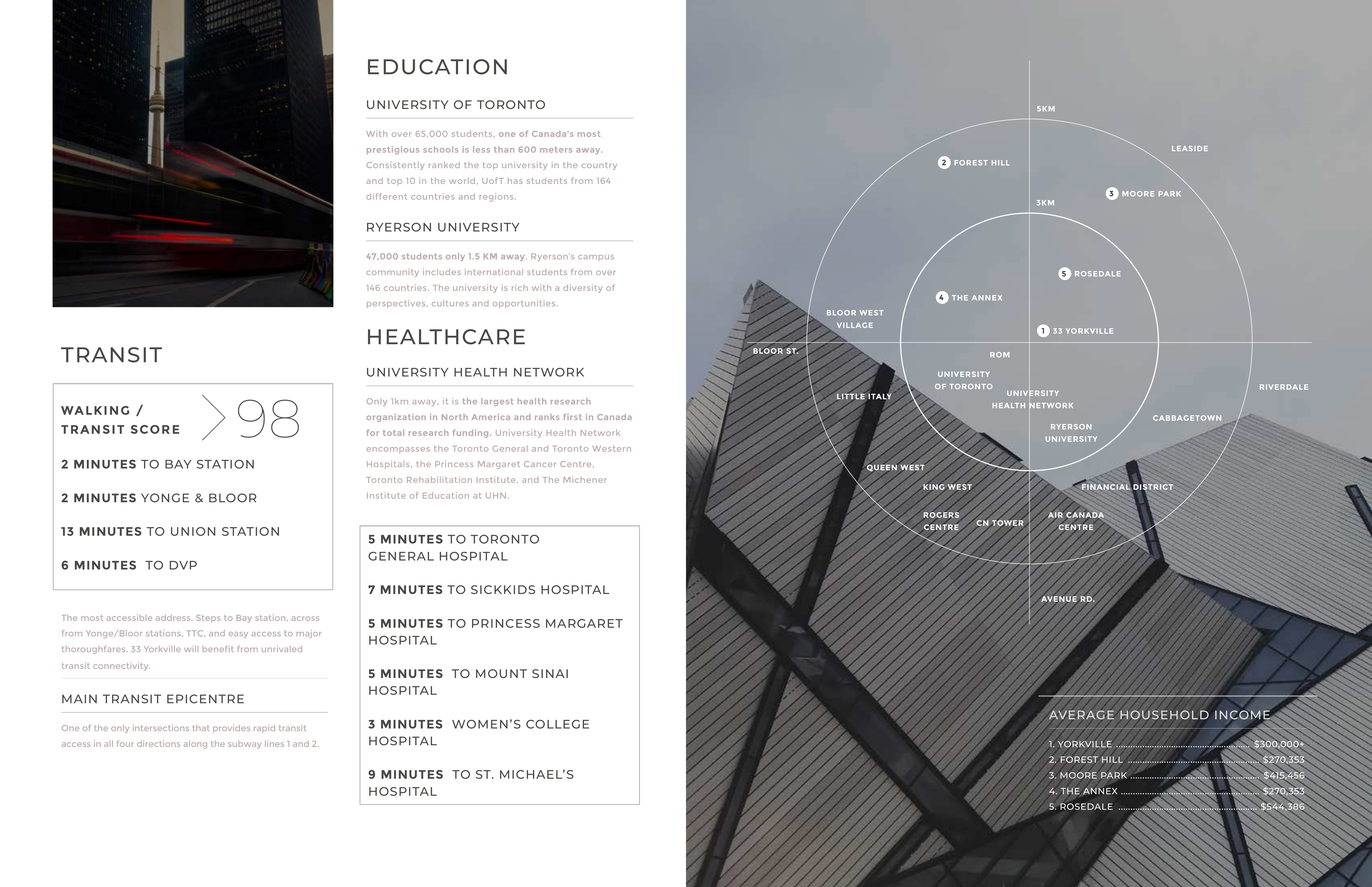 The width and height of the document is (1372, 887). What do you see at coordinates (599, 166) in the document?
I see `country` at bounding box center [599, 166].
